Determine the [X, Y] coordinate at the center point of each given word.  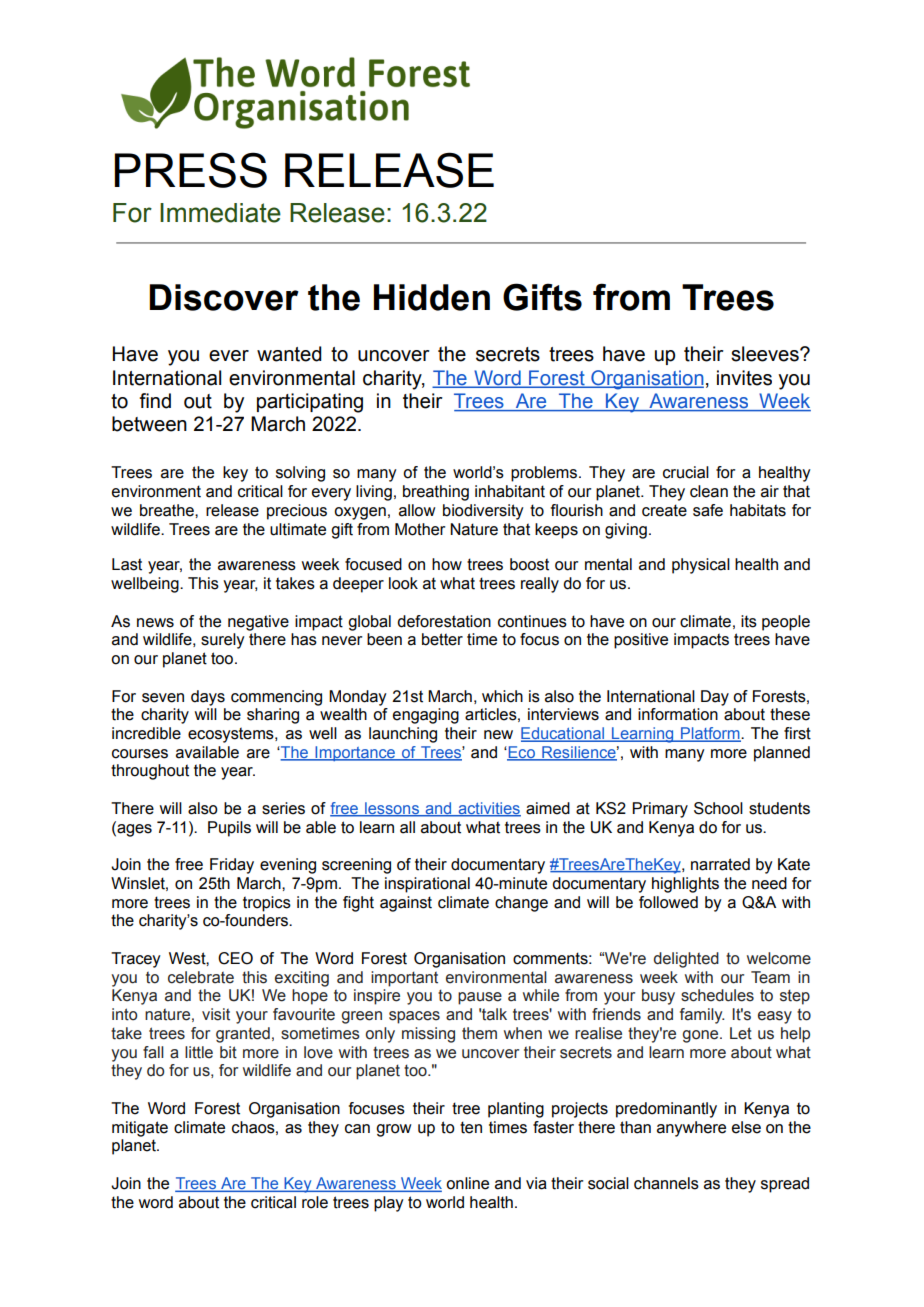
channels [666, 1183]
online [467, 1183]
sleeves [766, 354]
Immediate [220, 213]
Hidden [432, 297]
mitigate [140, 1129]
